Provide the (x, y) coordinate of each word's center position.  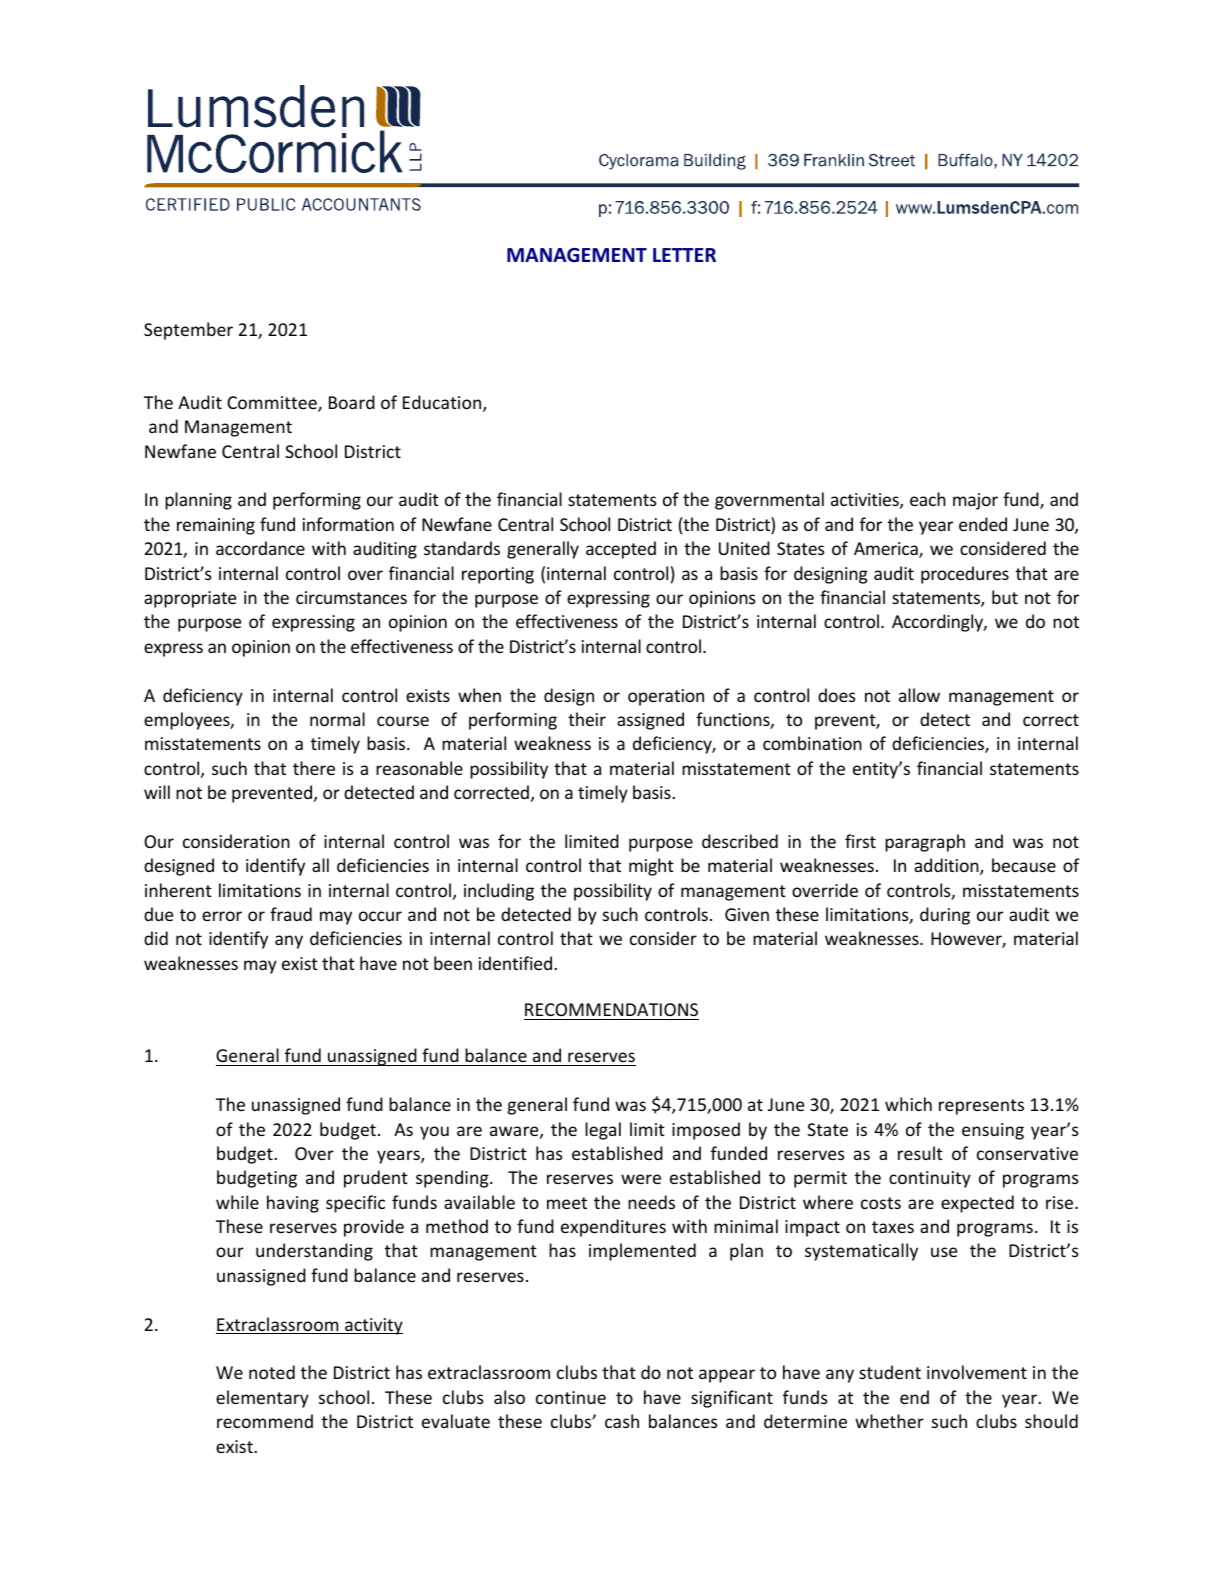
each (928, 499)
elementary (262, 1399)
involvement (977, 1372)
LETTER (684, 255)
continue (571, 1397)
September (188, 331)
